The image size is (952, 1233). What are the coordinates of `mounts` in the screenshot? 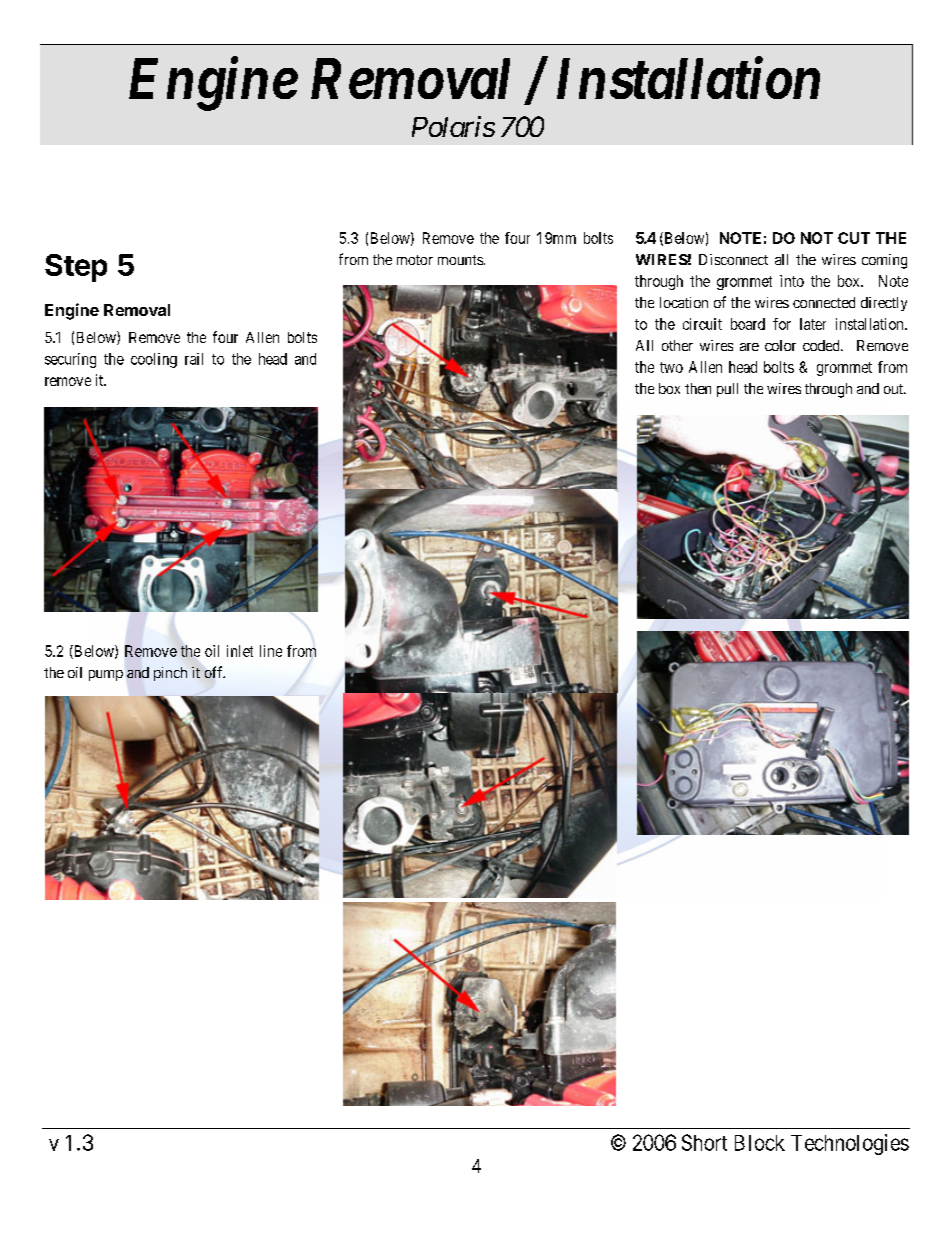 It's located at (460, 260).
